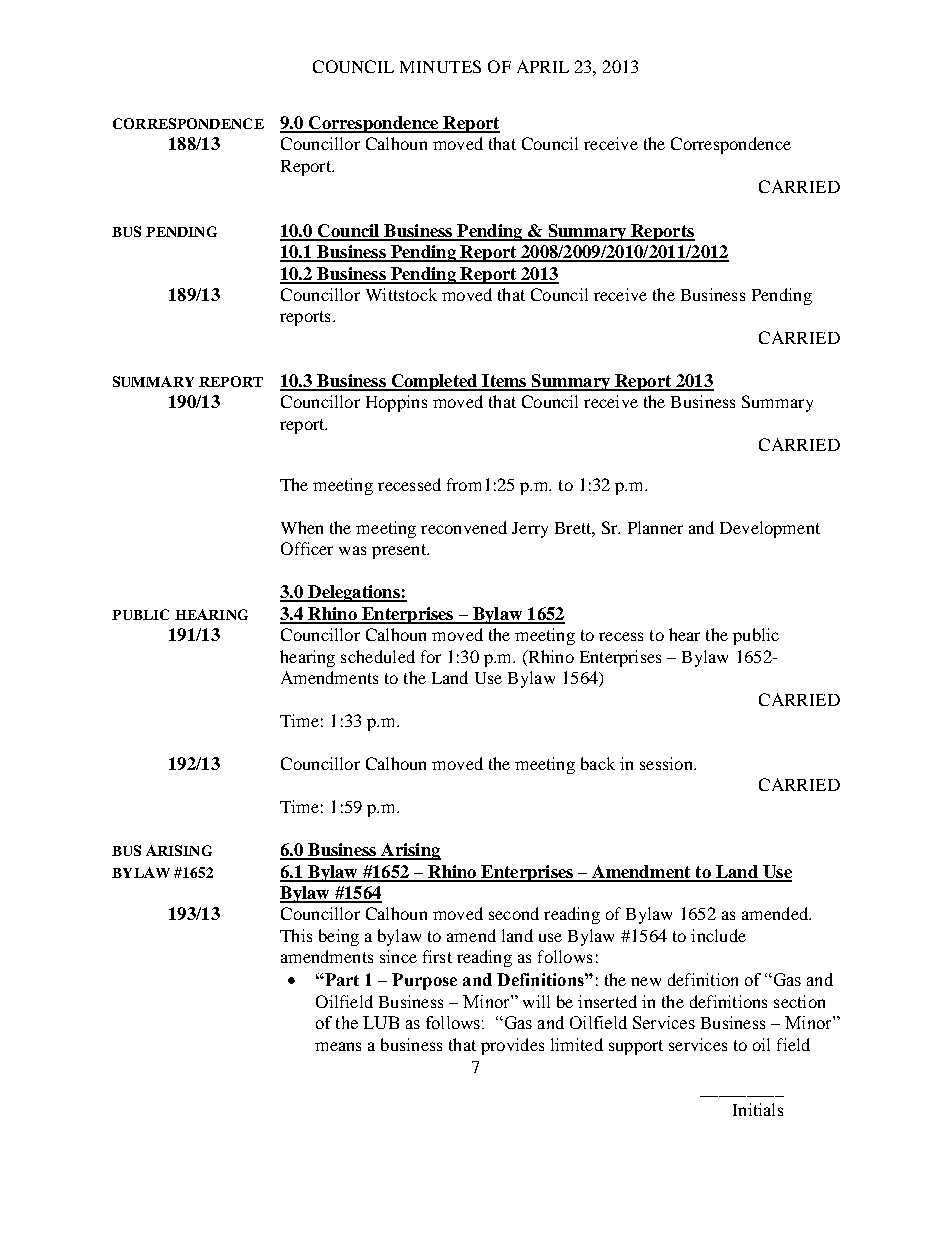 This screenshot has width=952, height=1233. I want to click on MINUTES, so click(440, 66).
